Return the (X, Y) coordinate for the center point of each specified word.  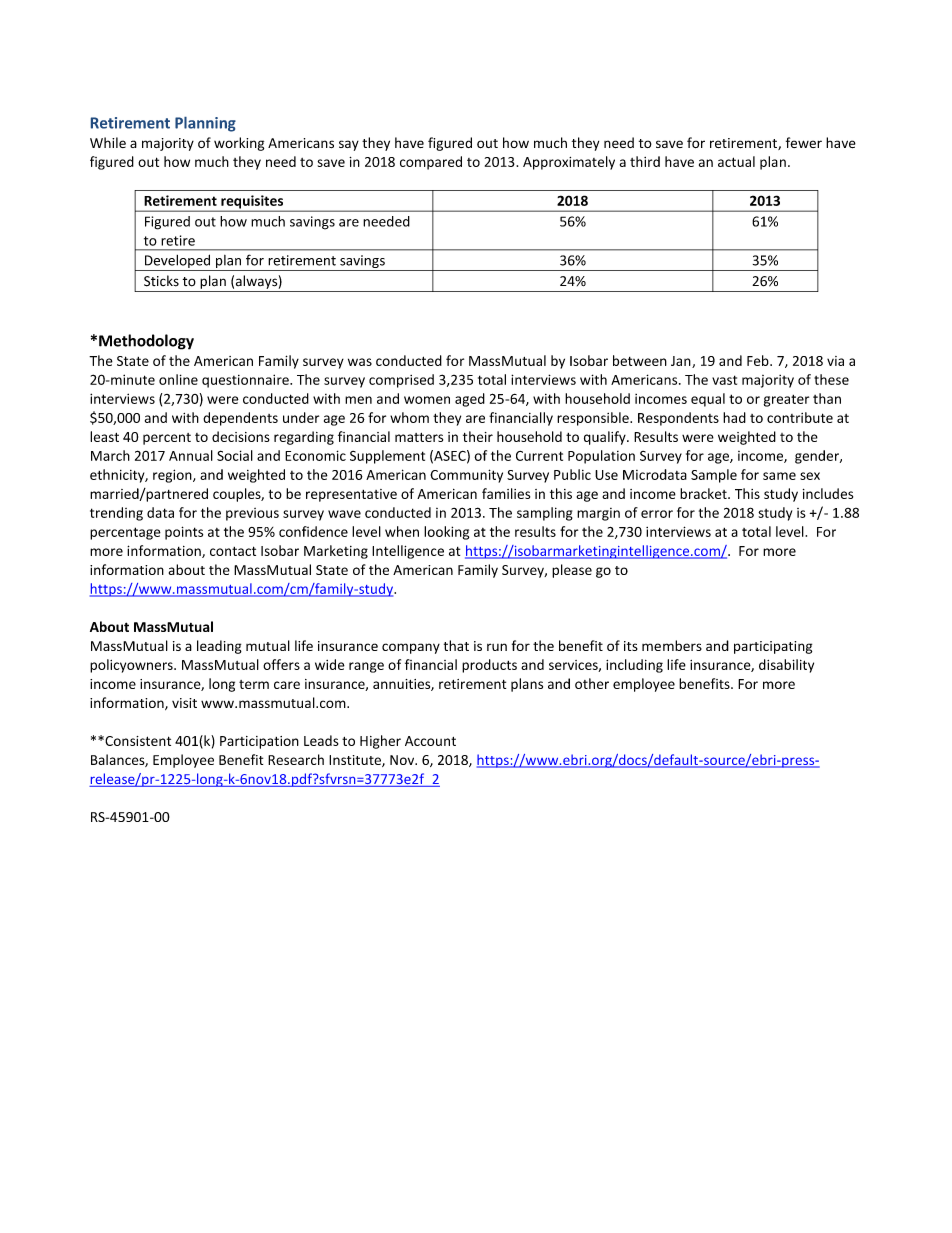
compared (431, 163)
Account (430, 741)
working (239, 144)
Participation (259, 742)
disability (786, 666)
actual (736, 161)
